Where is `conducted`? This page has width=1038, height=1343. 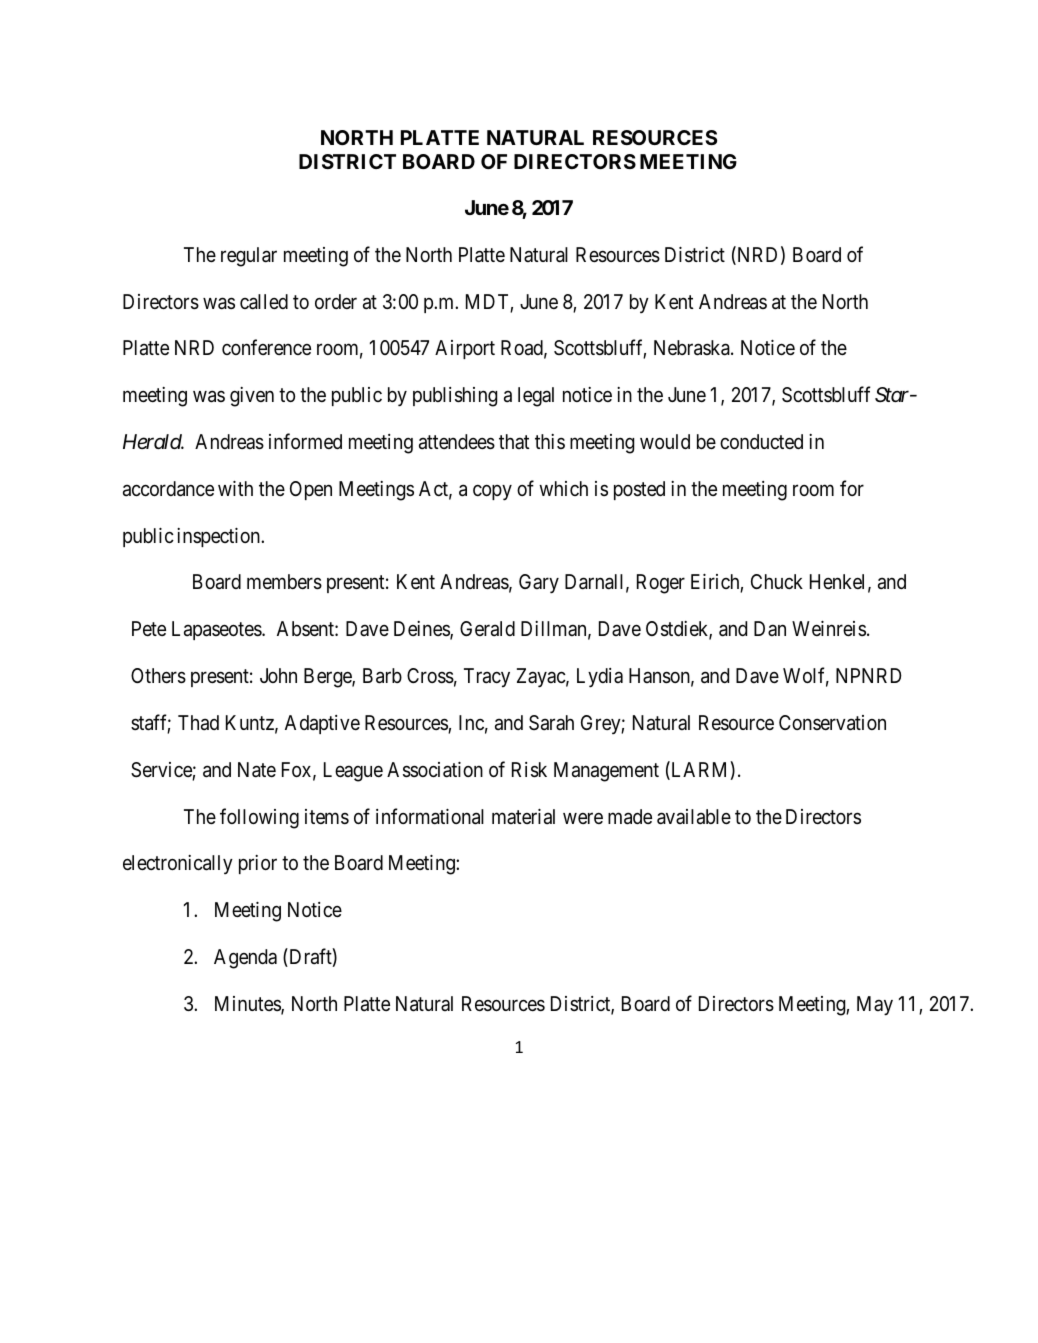 conducted is located at coordinates (761, 441).
